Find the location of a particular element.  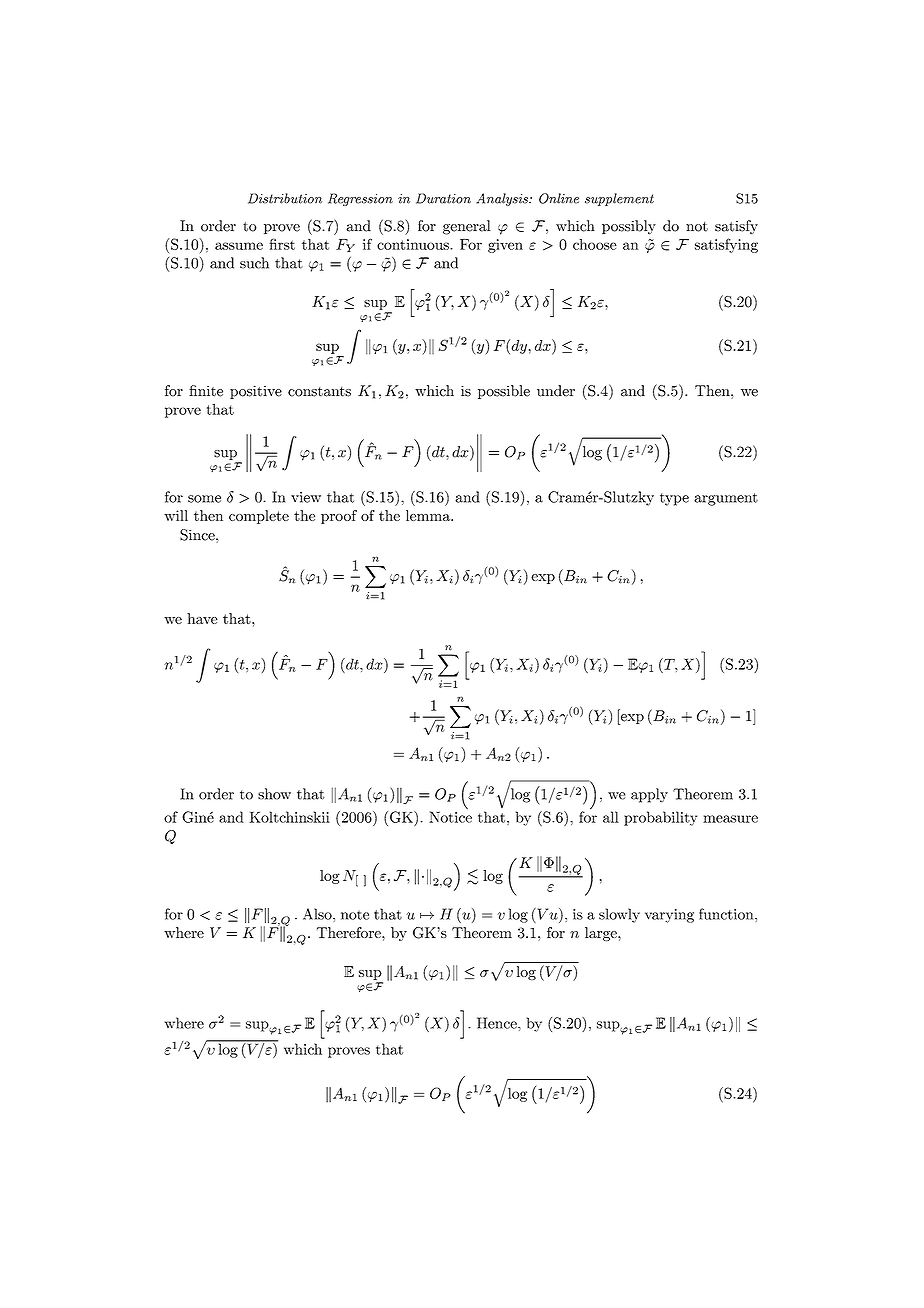

type is located at coordinates (674, 499).
